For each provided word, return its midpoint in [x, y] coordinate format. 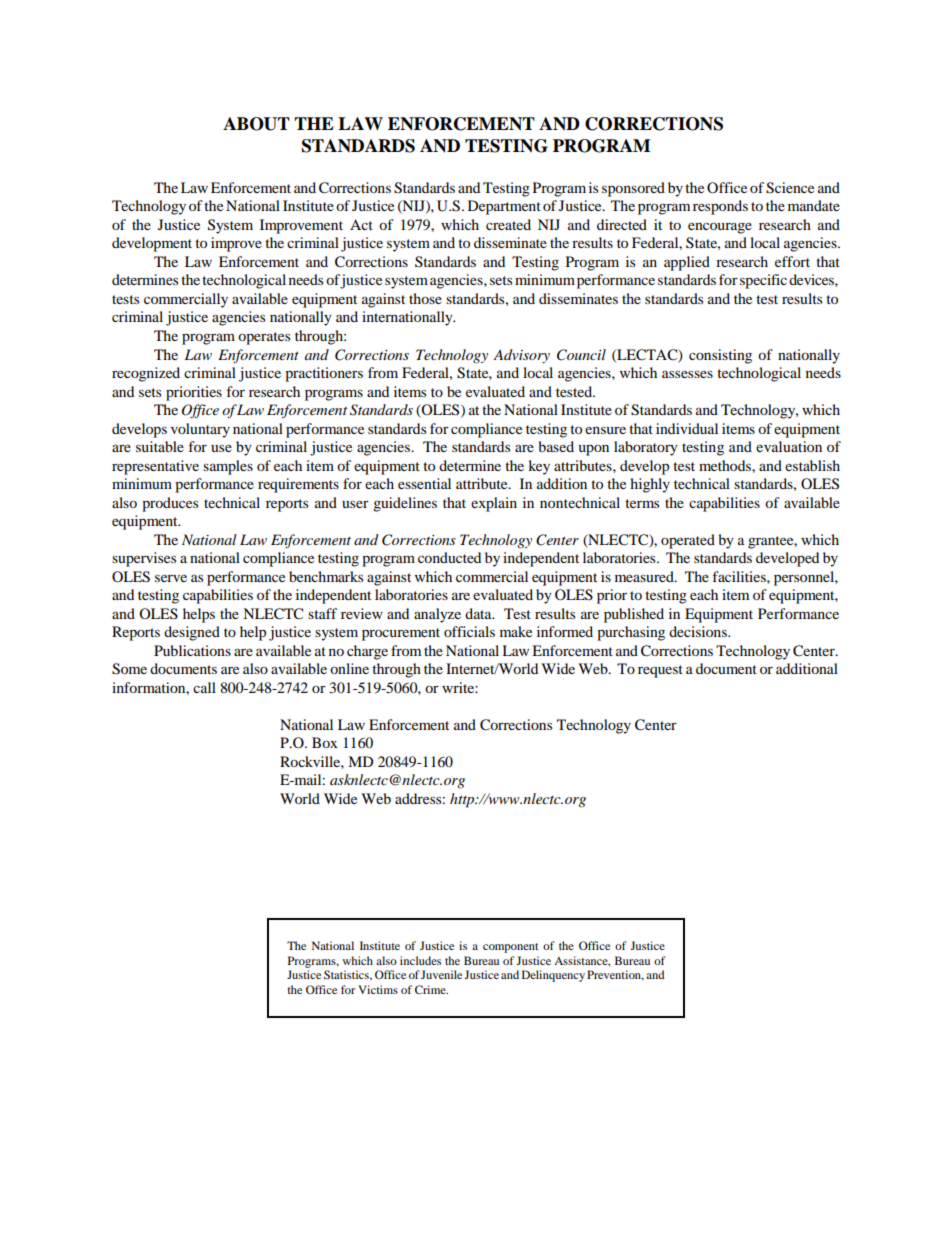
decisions [699, 631]
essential [424, 483]
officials [469, 631]
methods [726, 465]
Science [790, 188]
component [511, 948]
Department [504, 207]
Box [325, 742]
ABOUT [256, 124]
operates [264, 338]
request [660, 671]
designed [192, 633]
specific [763, 281]
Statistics [347, 975]
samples [228, 467]
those [425, 298]
